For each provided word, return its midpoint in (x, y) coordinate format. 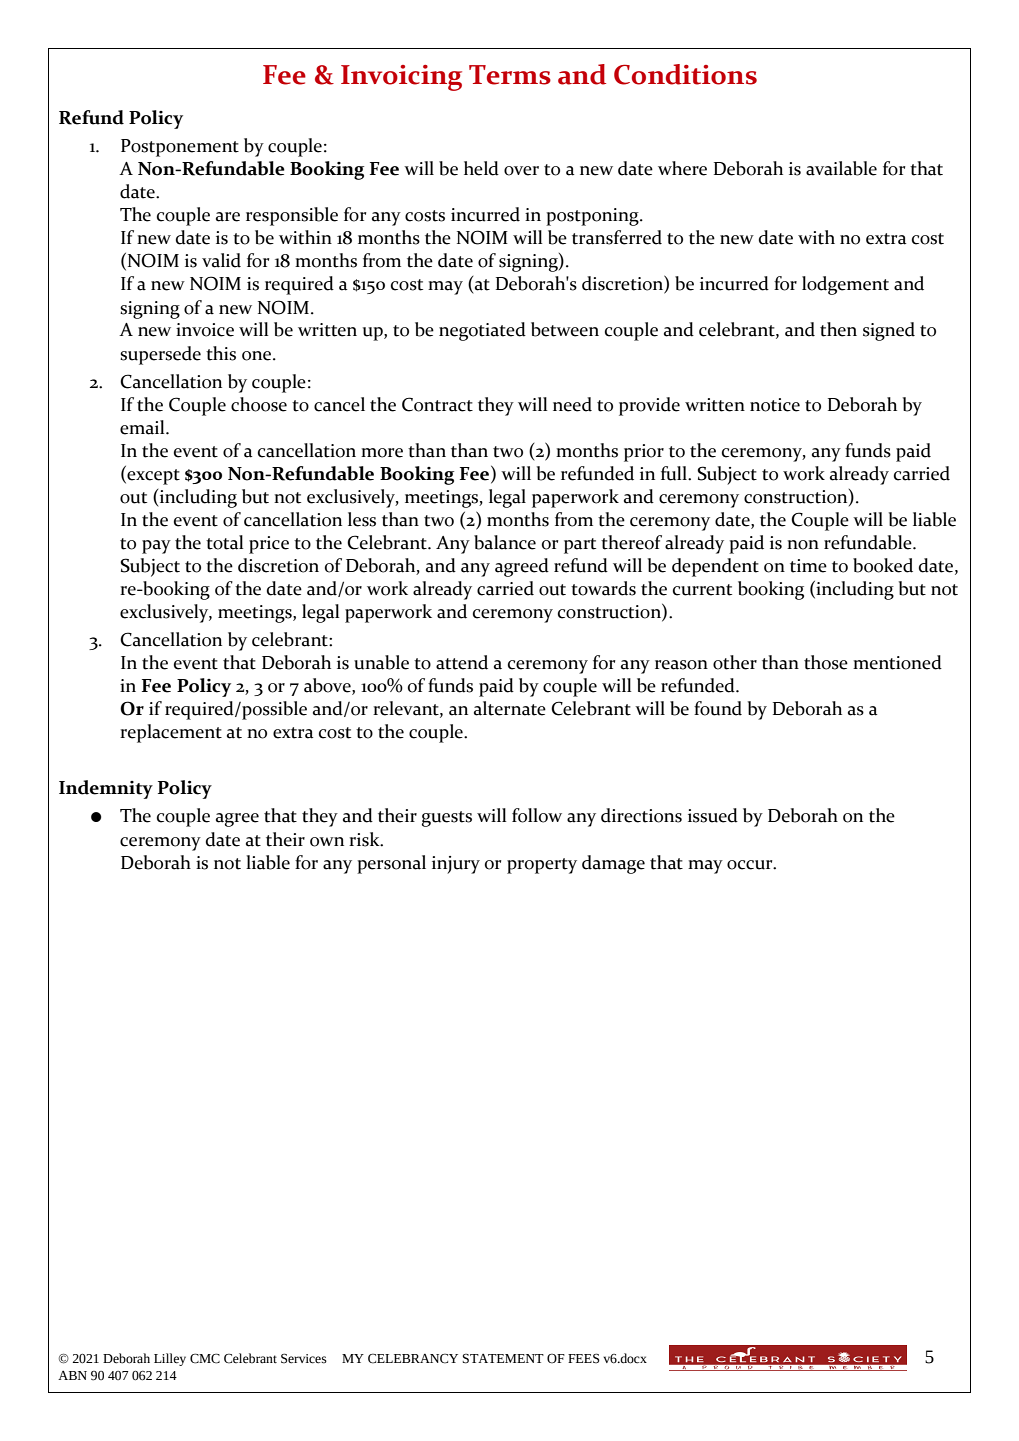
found (718, 708)
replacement (171, 733)
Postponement (180, 148)
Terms (510, 75)
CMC (205, 1358)
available (841, 168)
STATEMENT (503, 1359)
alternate (510, 708)
